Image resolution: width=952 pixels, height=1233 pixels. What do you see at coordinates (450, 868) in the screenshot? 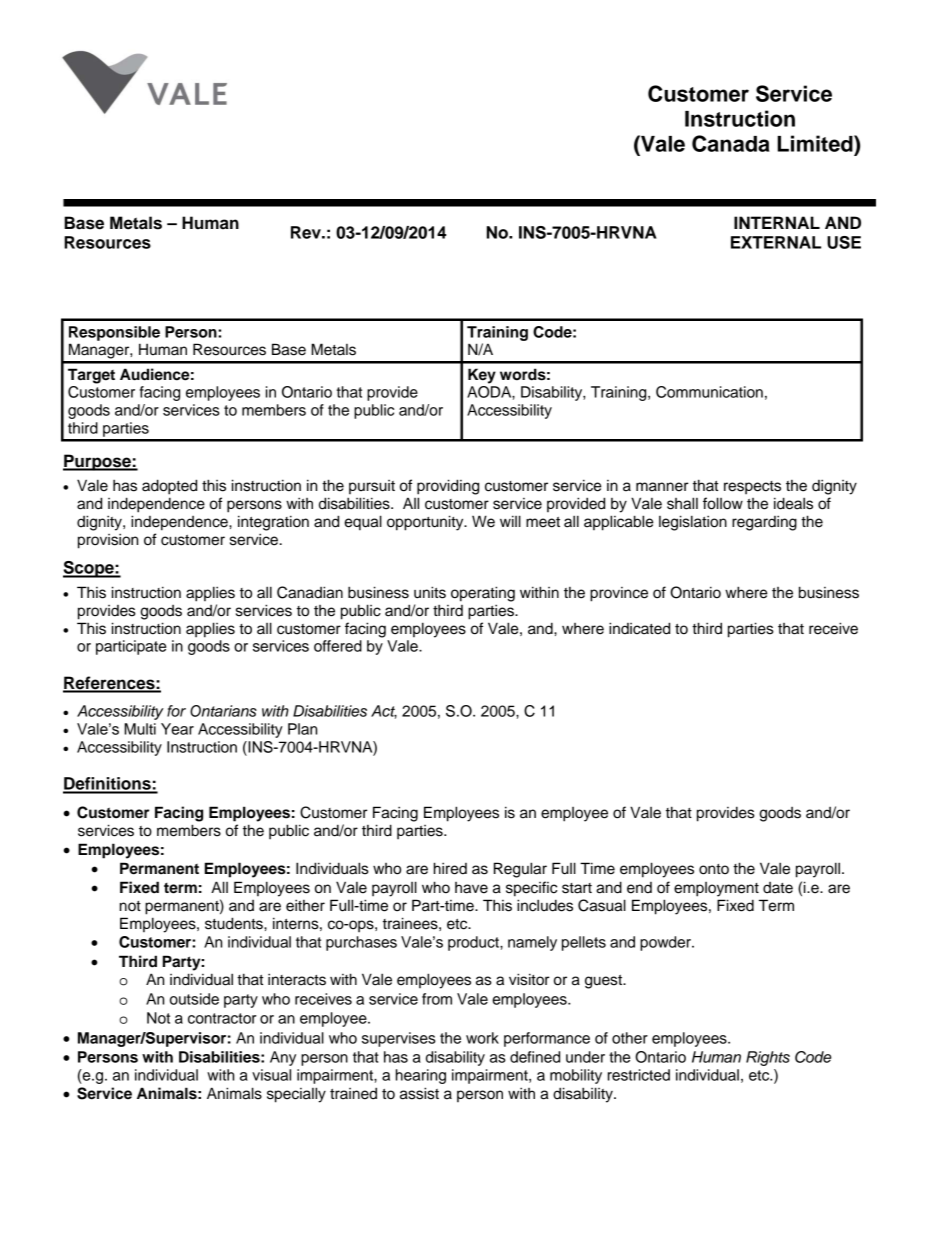
I see `hired` at bounding box center [450, 868].
